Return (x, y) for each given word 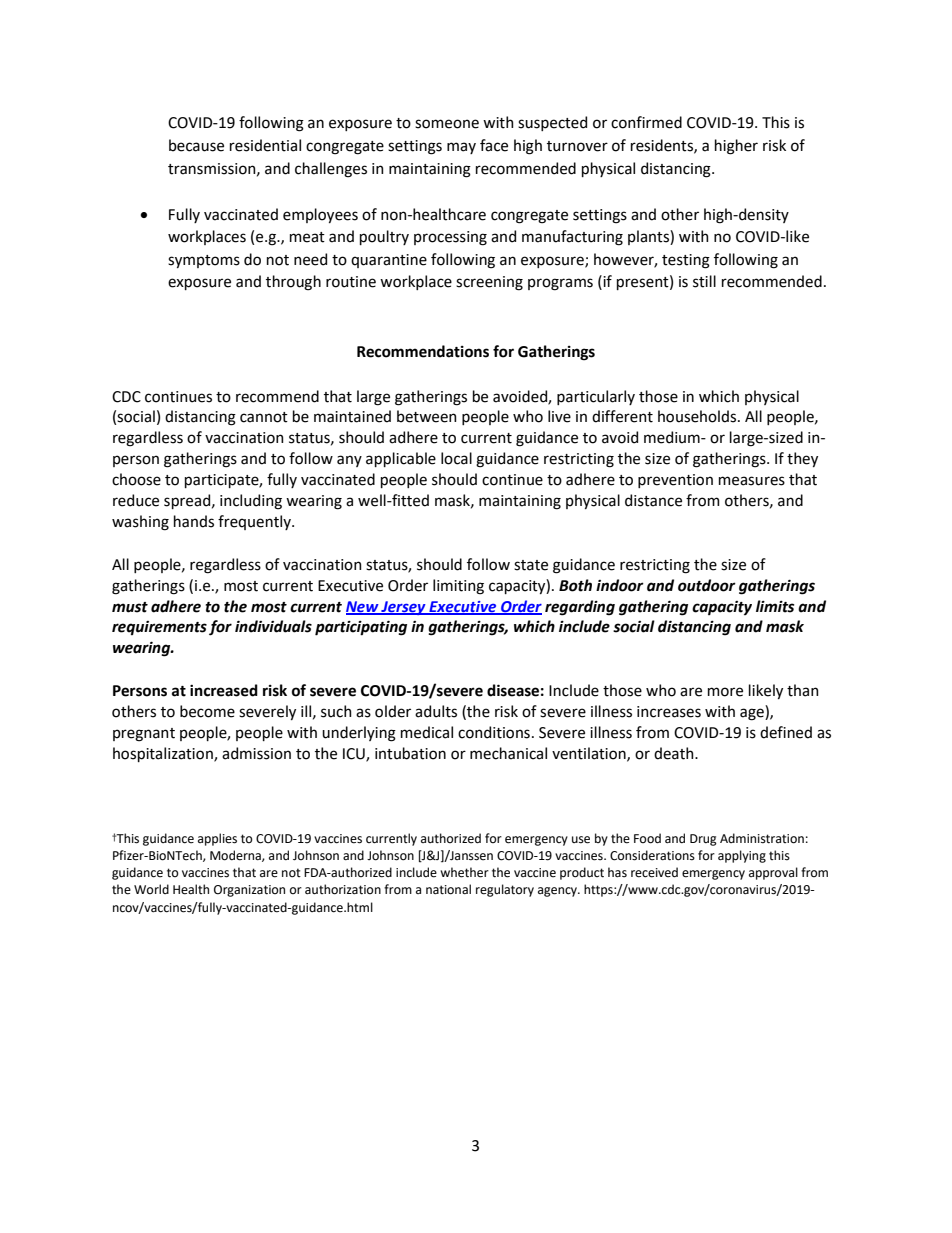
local (456, 458)
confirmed (646, 122)
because (196, 145)
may (461, 148)
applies (217, 839)
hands (194, 521)
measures (752, 481)
